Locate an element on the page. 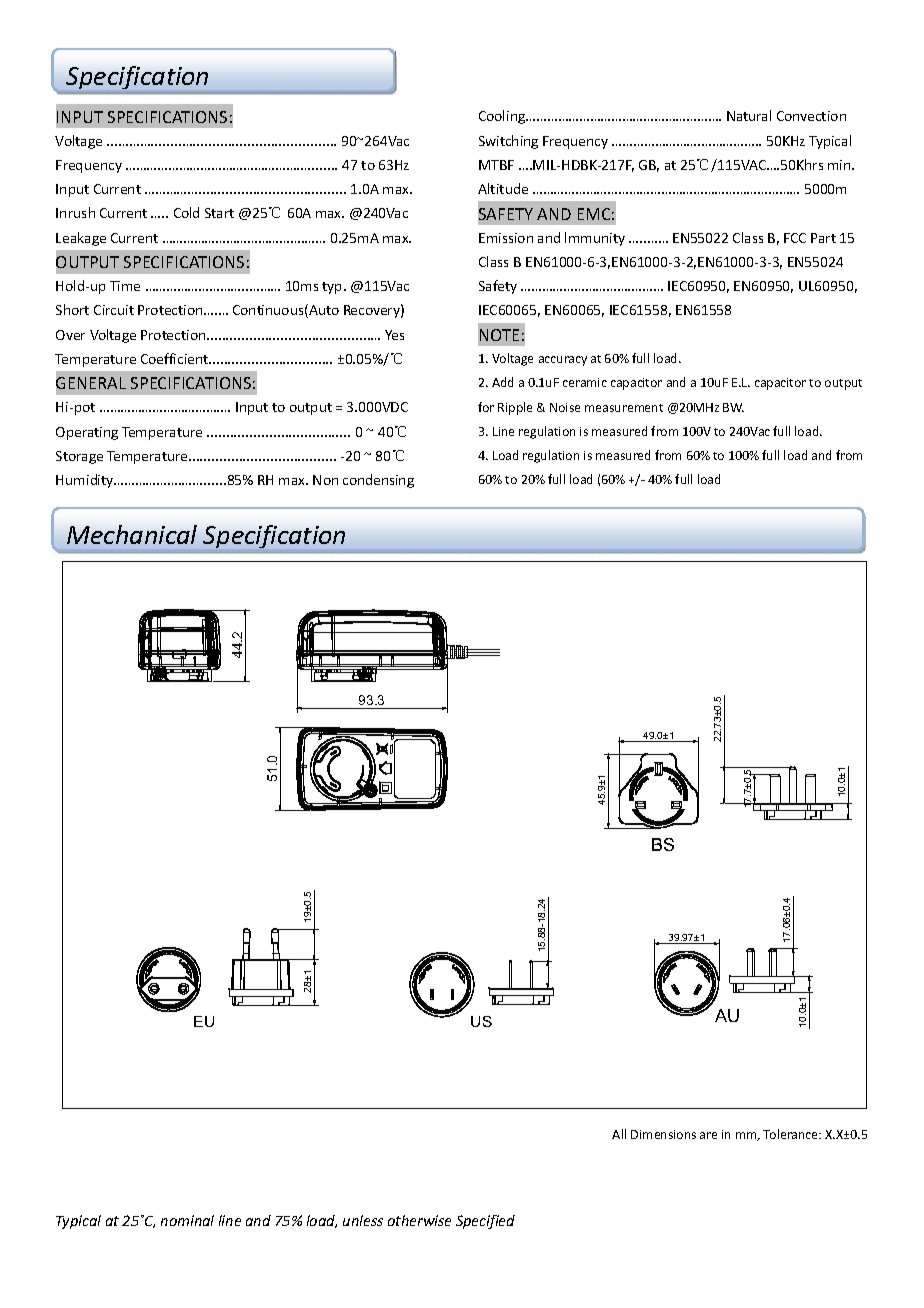  Natural is located at coordinates (749, 115).
